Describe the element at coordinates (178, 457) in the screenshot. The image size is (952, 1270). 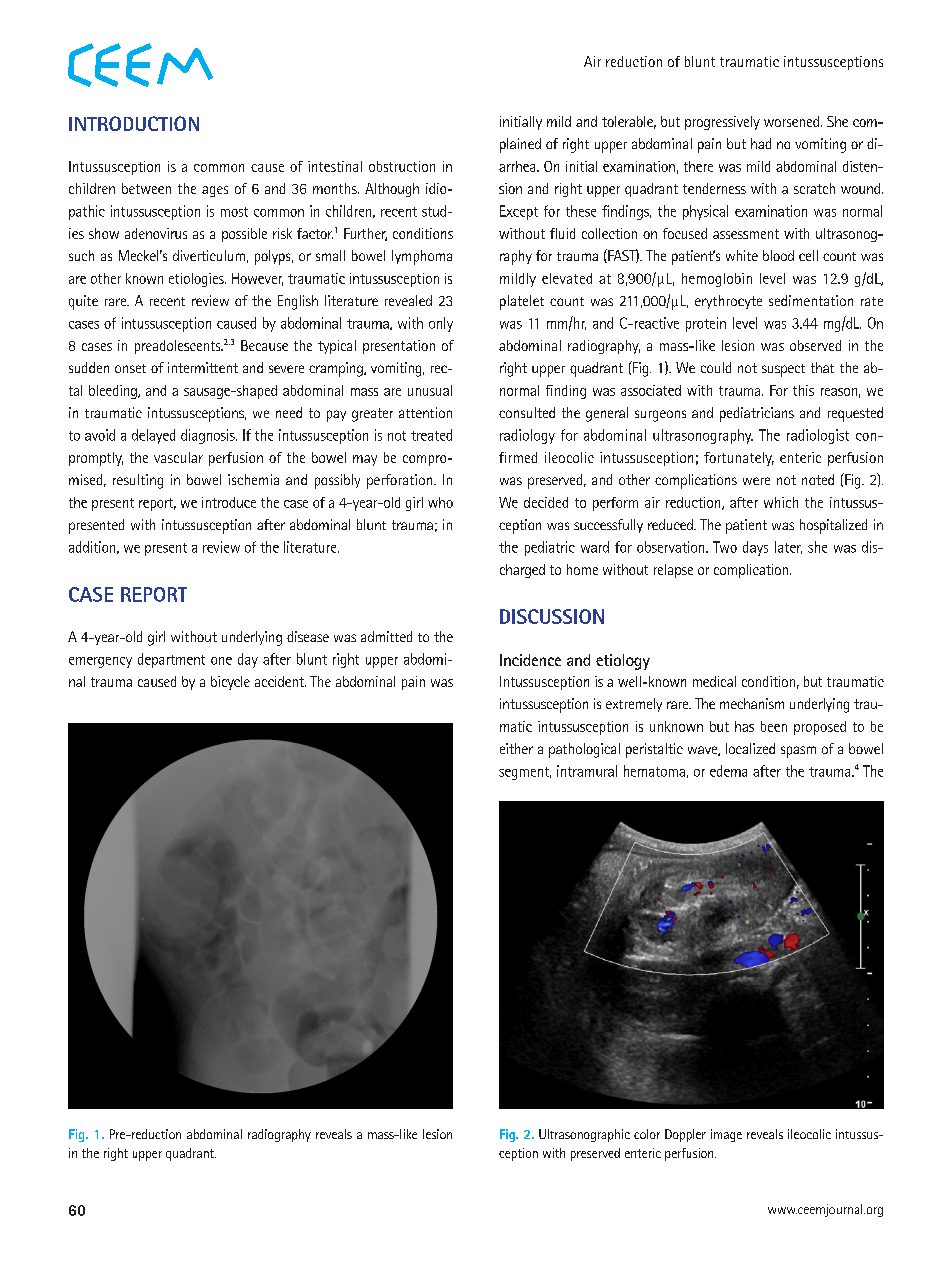
I see `vascular` at that location.
